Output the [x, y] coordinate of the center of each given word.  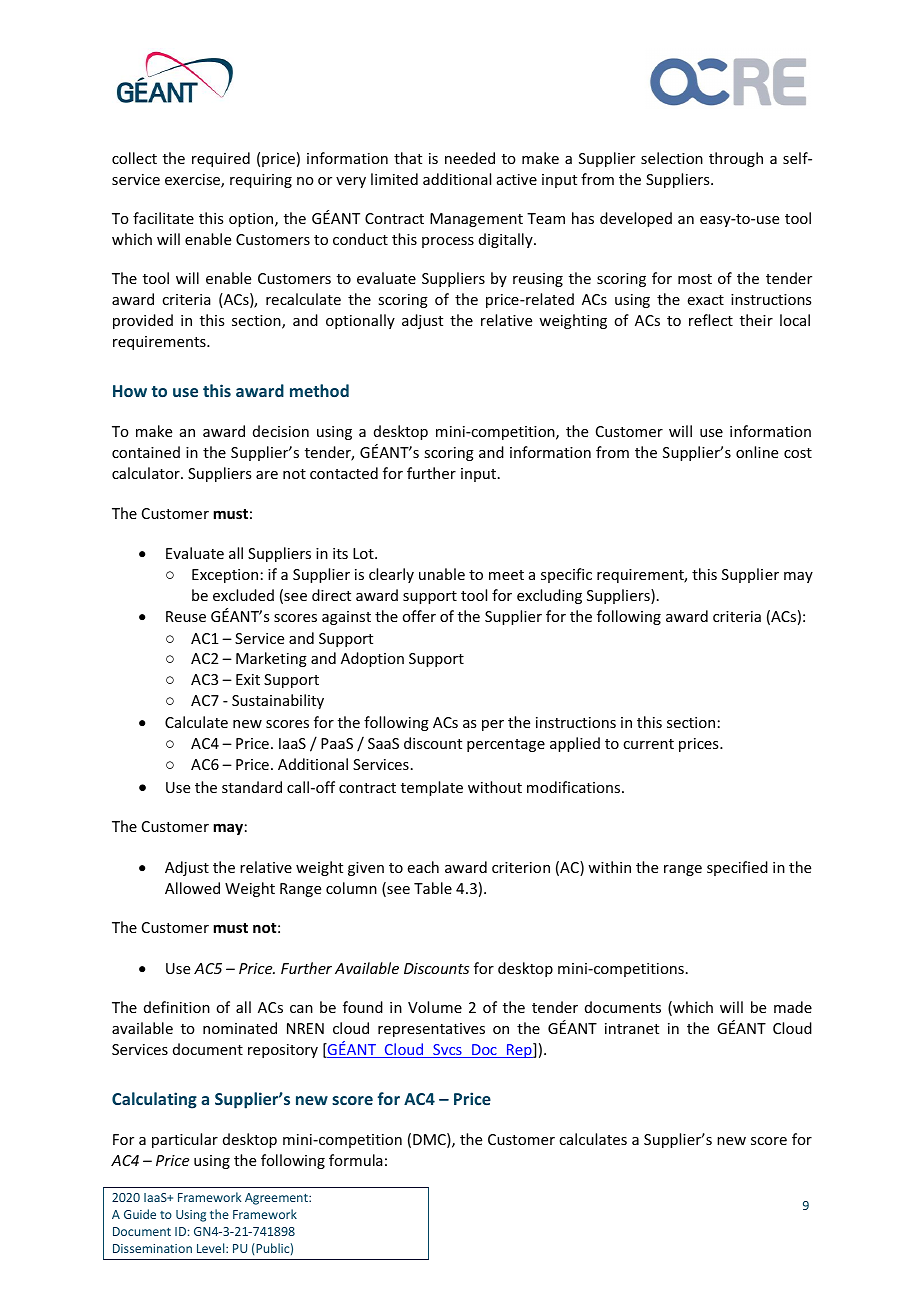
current [648, 744]
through [736, 159]
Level [212, 1248]
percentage [506, 745]
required [221, 159]
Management [476, 220]
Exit [248, 679]
